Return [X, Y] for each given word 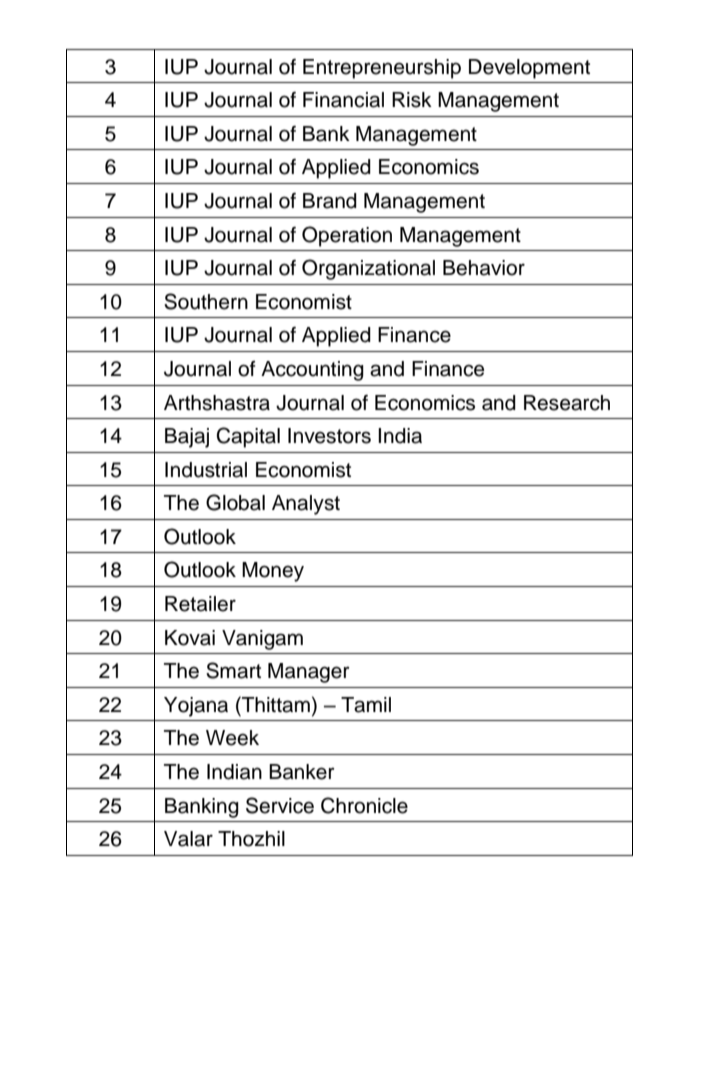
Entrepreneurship [382, 69]
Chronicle [364, 805]
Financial [343, 100]
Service [280, 805]
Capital [248, 437]
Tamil [366, 705]
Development [529, 69]
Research [567, 403]
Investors [329, 436]
